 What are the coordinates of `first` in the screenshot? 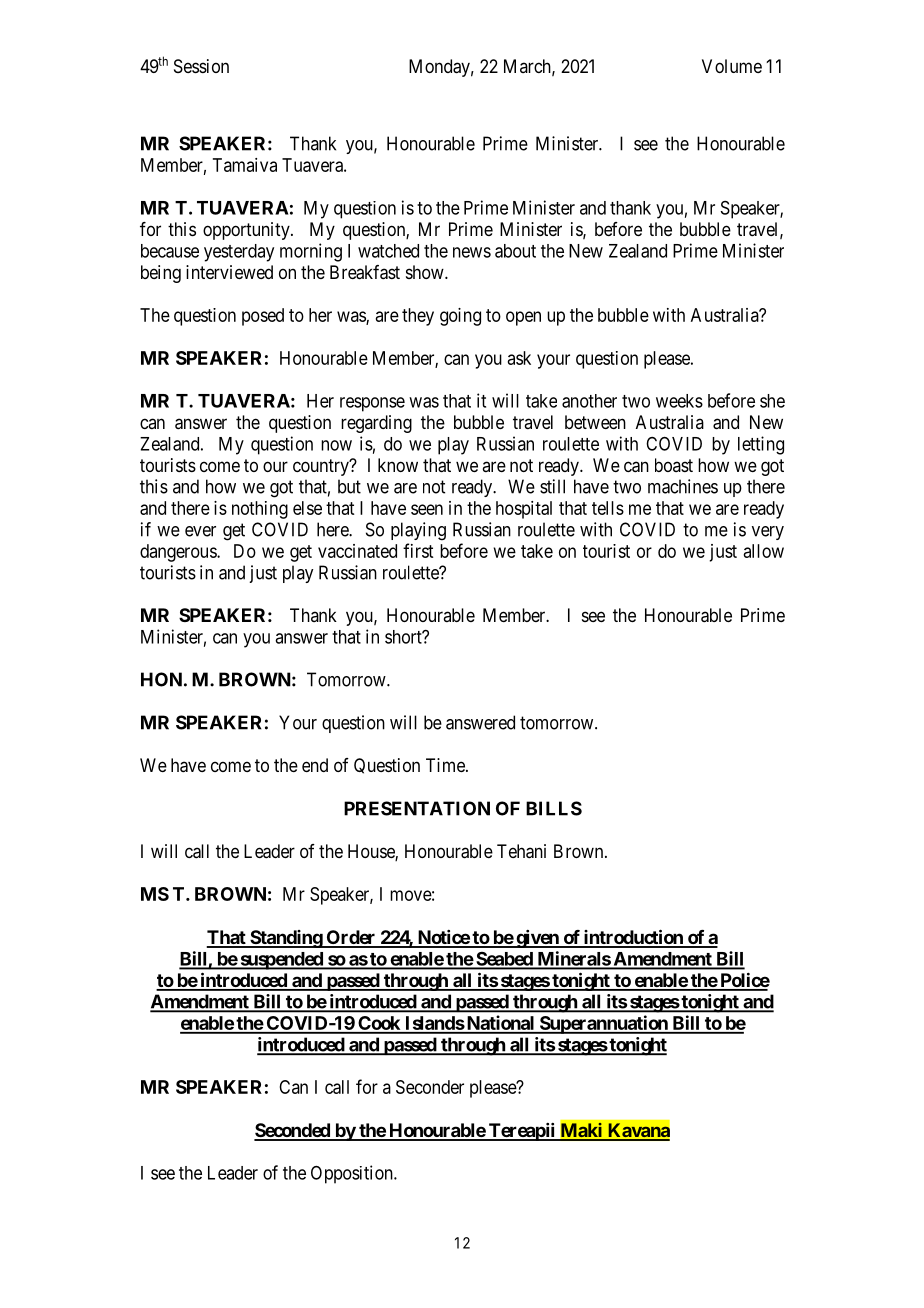 It's located at (418, 550).
